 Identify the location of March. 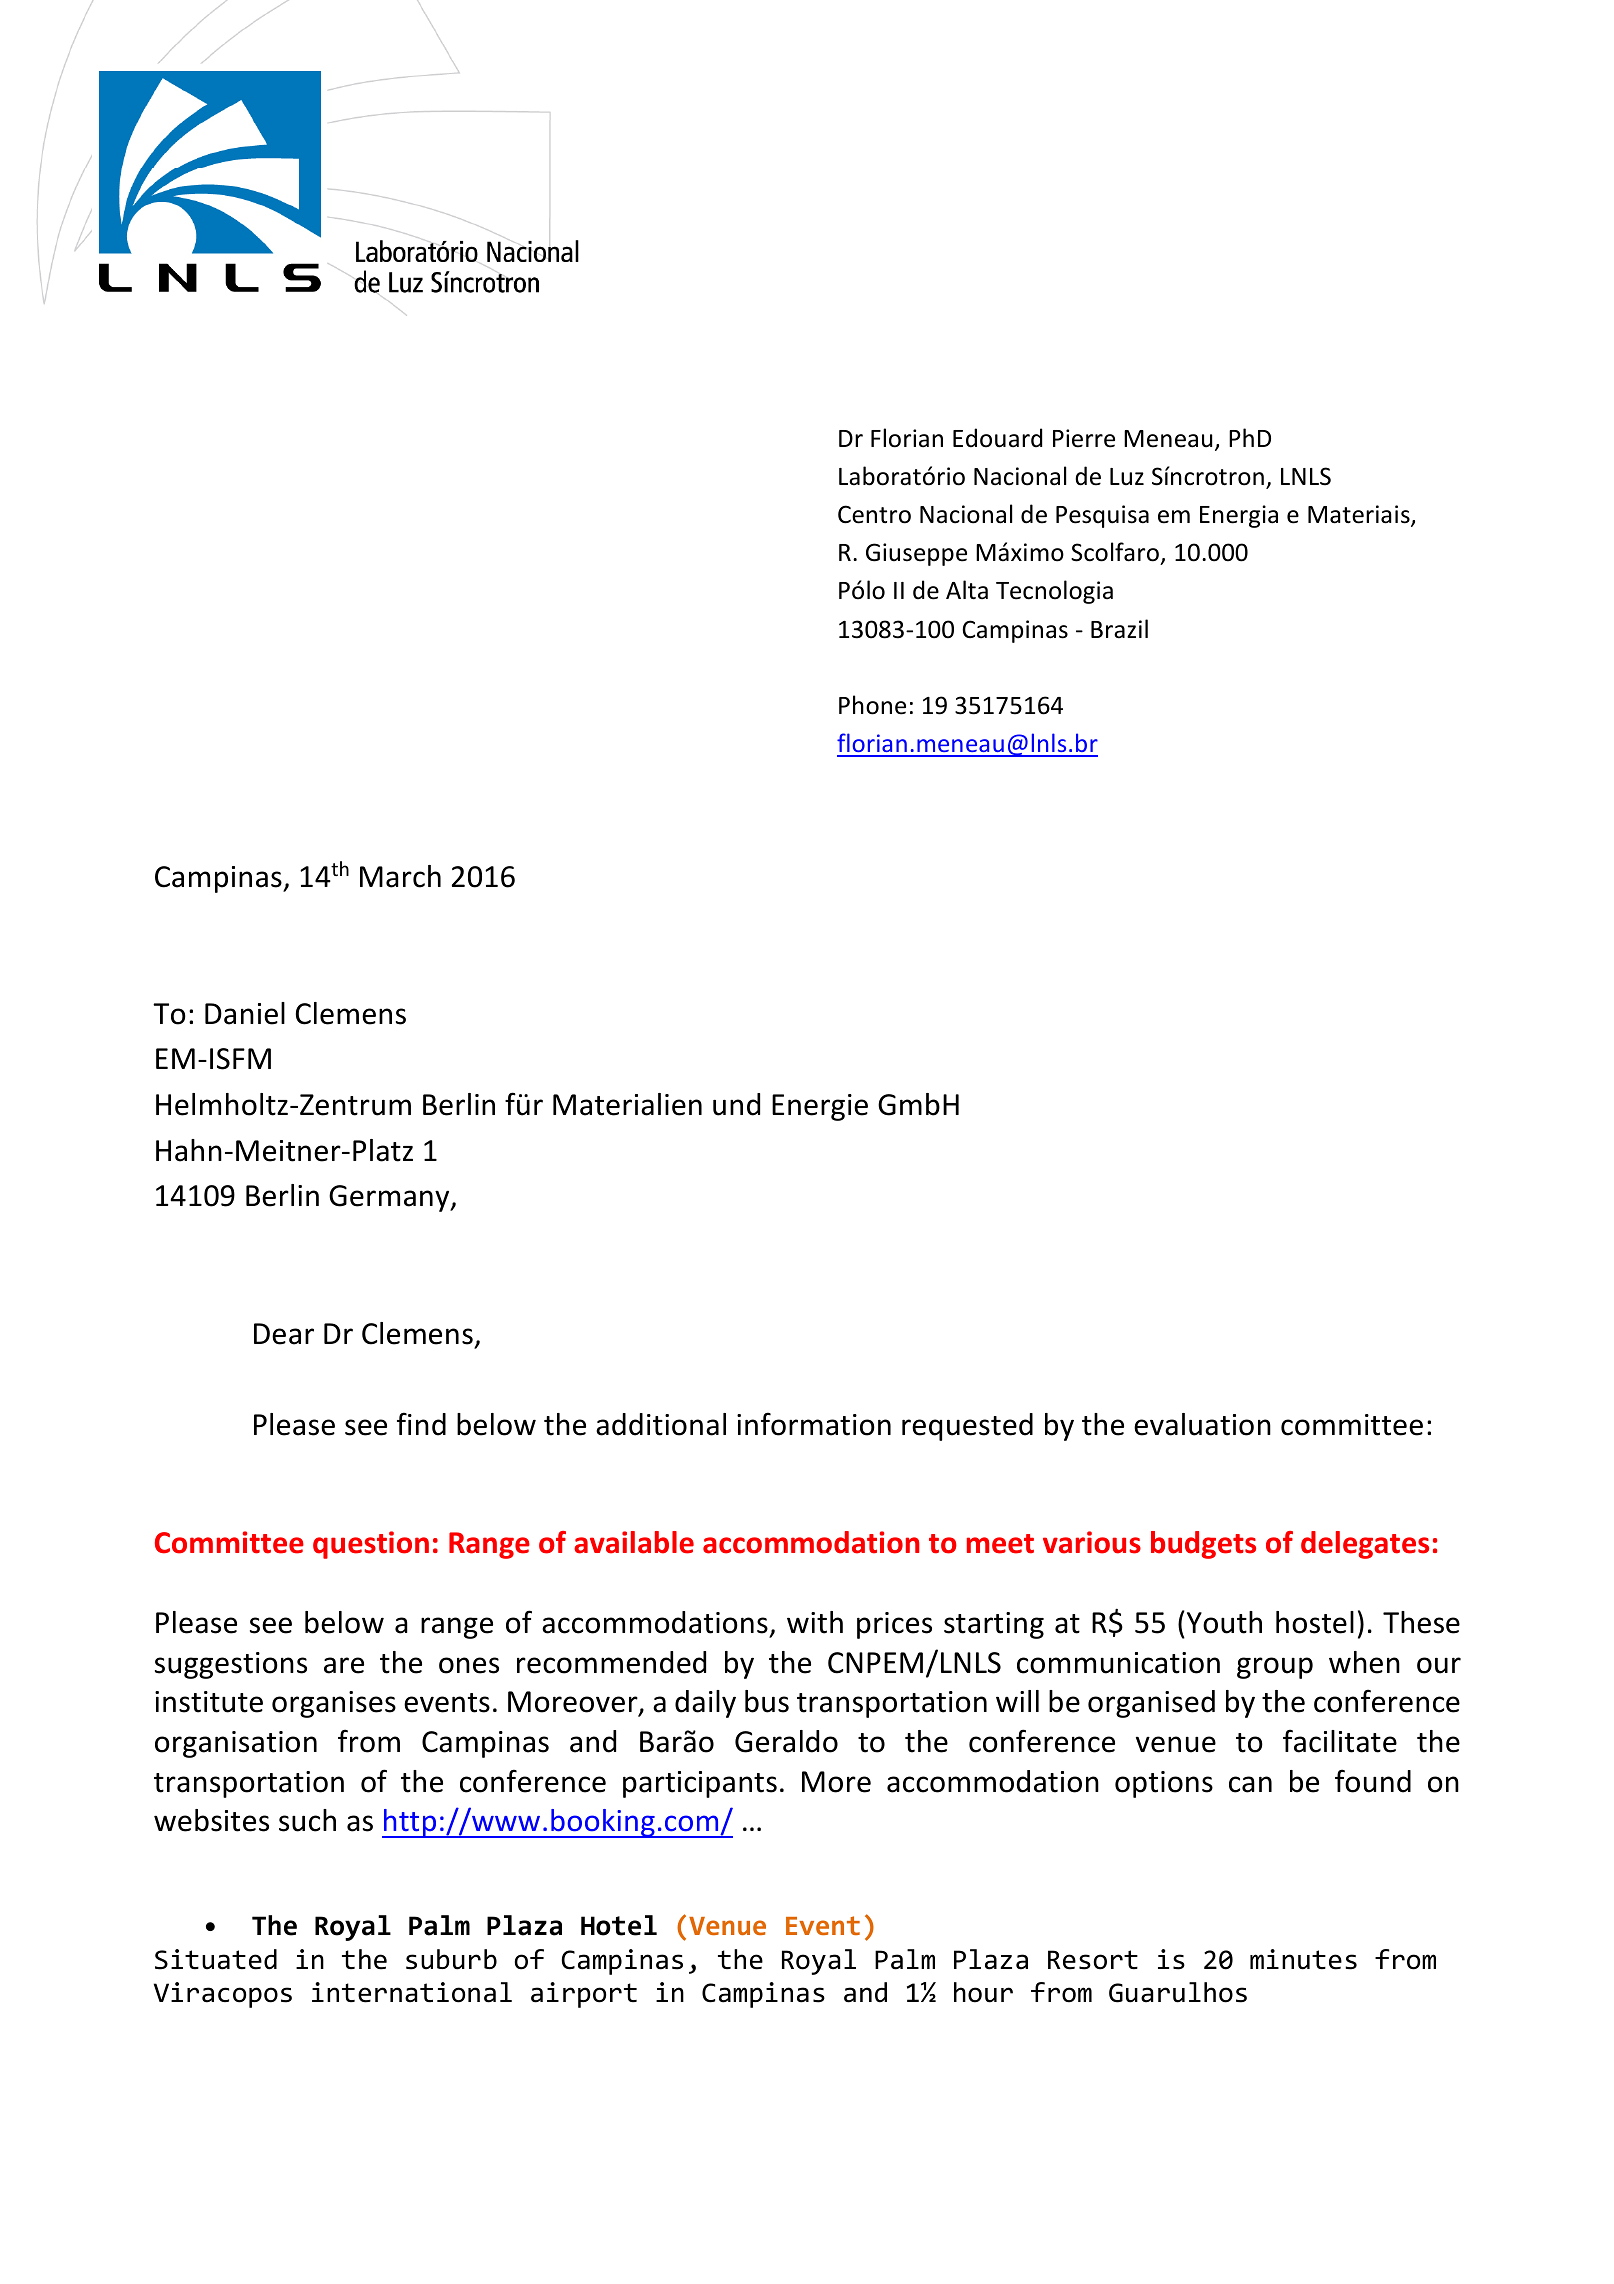
(400, 876).
